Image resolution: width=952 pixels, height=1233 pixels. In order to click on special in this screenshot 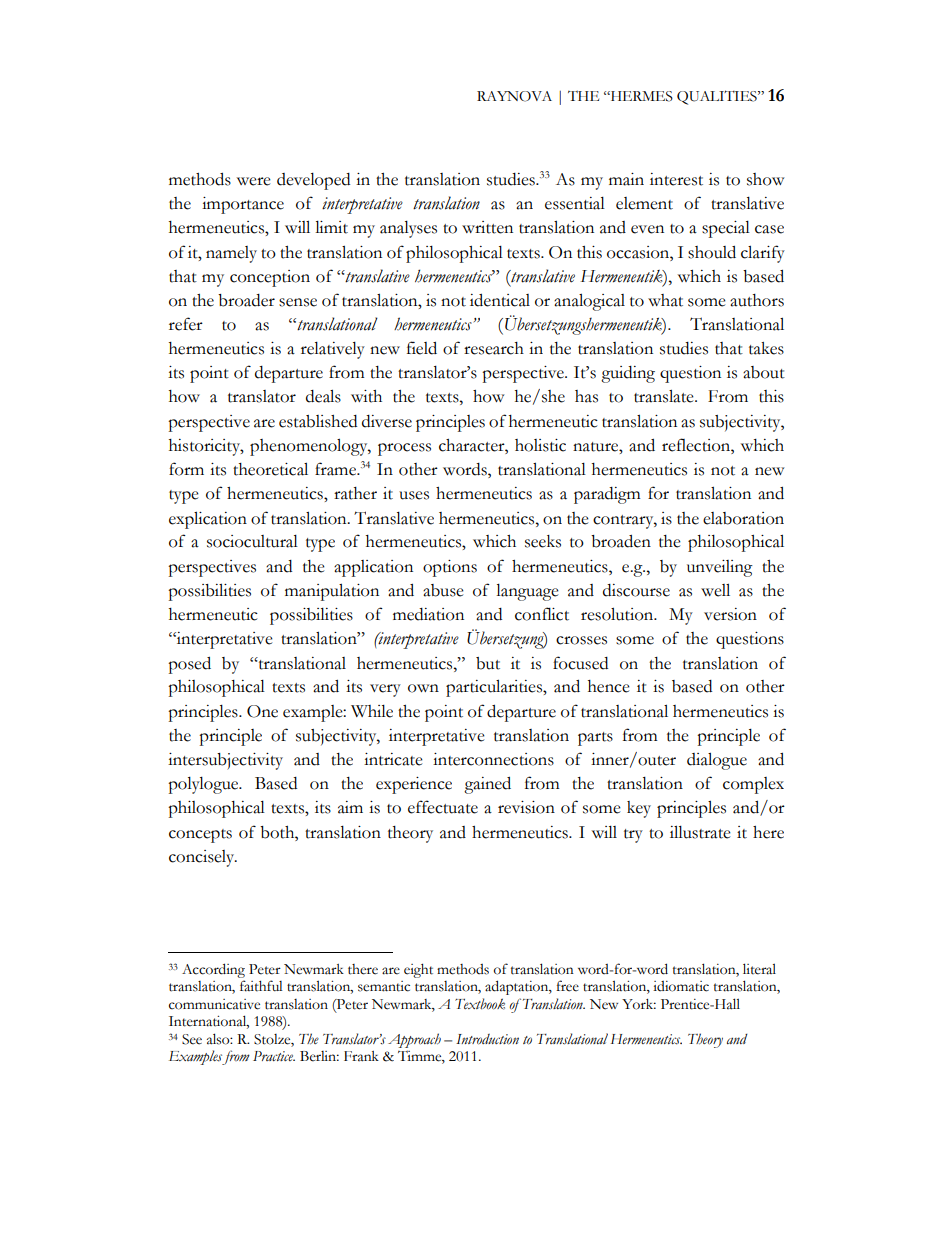, I will do `click(726, 229)`.
